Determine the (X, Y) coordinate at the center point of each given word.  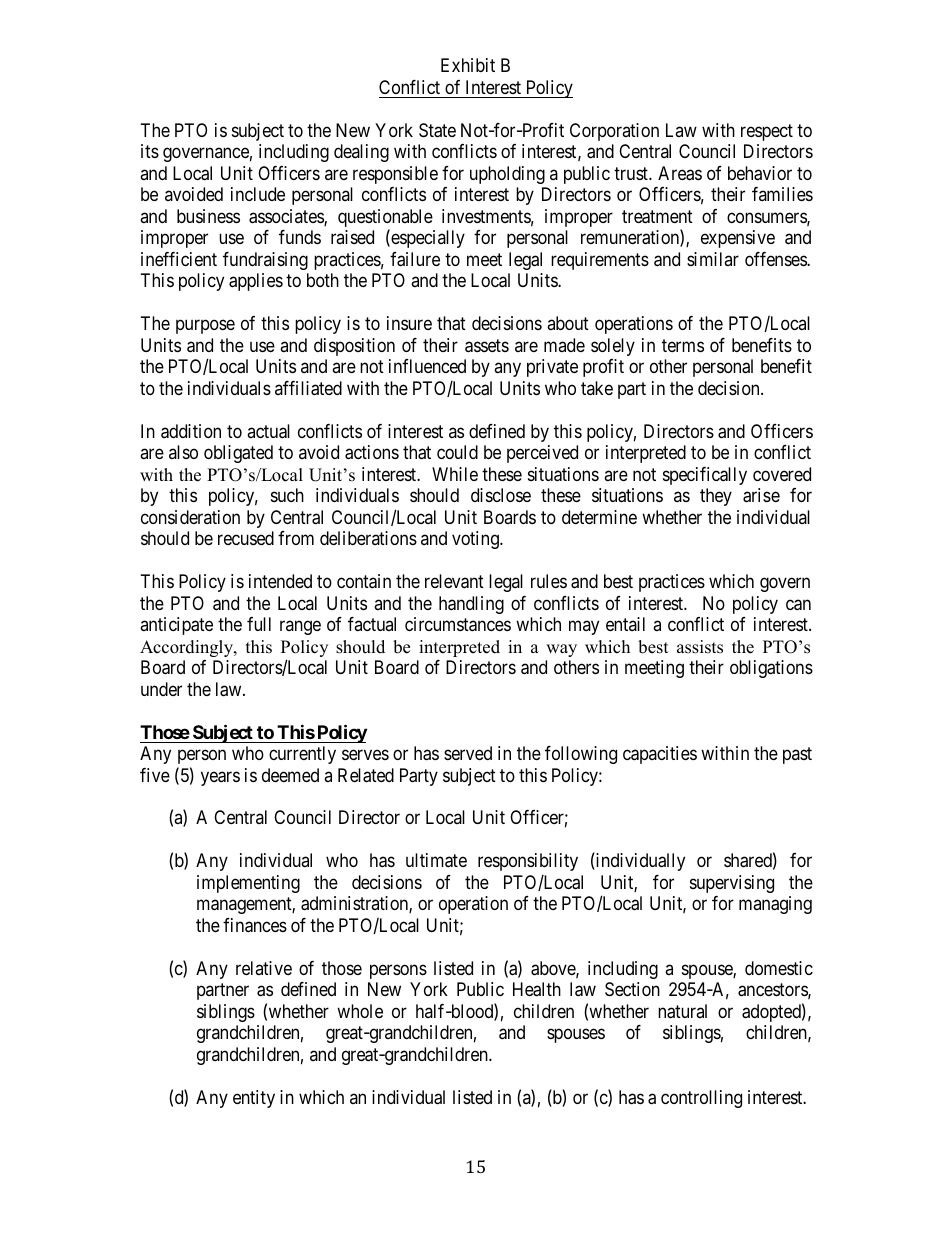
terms (683, 345)
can (798, 605)
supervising (732, 884)
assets (487, 346)
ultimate (436, 860)
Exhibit (468, 65)
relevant (454, 581)
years (220, 778)
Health (537, 989)
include (258, 194)
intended (280, 581)
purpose (205, 327)
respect (767, 132)
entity (254, 1099)
